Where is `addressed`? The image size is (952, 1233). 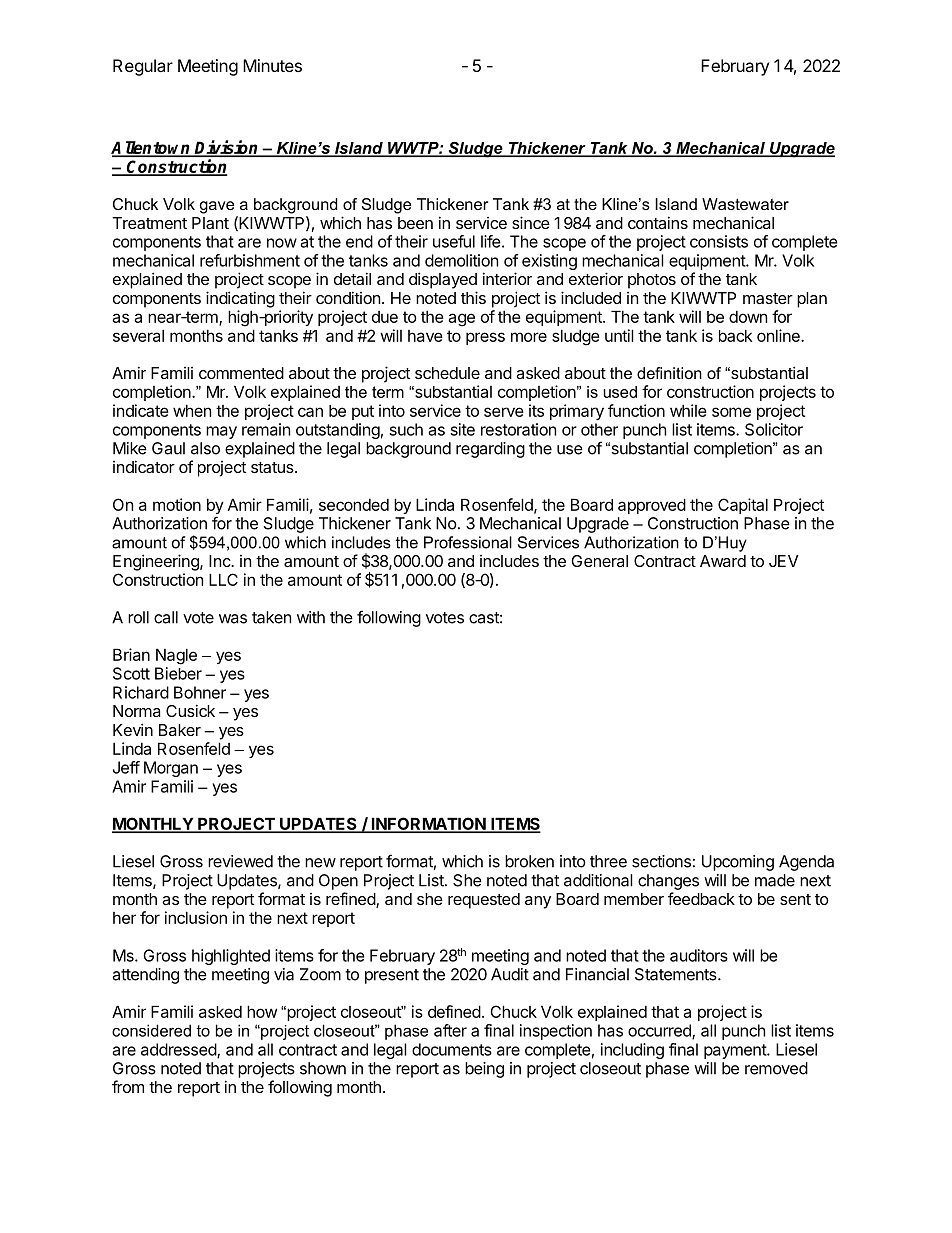 addressed is located at coordinates (179, 1050).
